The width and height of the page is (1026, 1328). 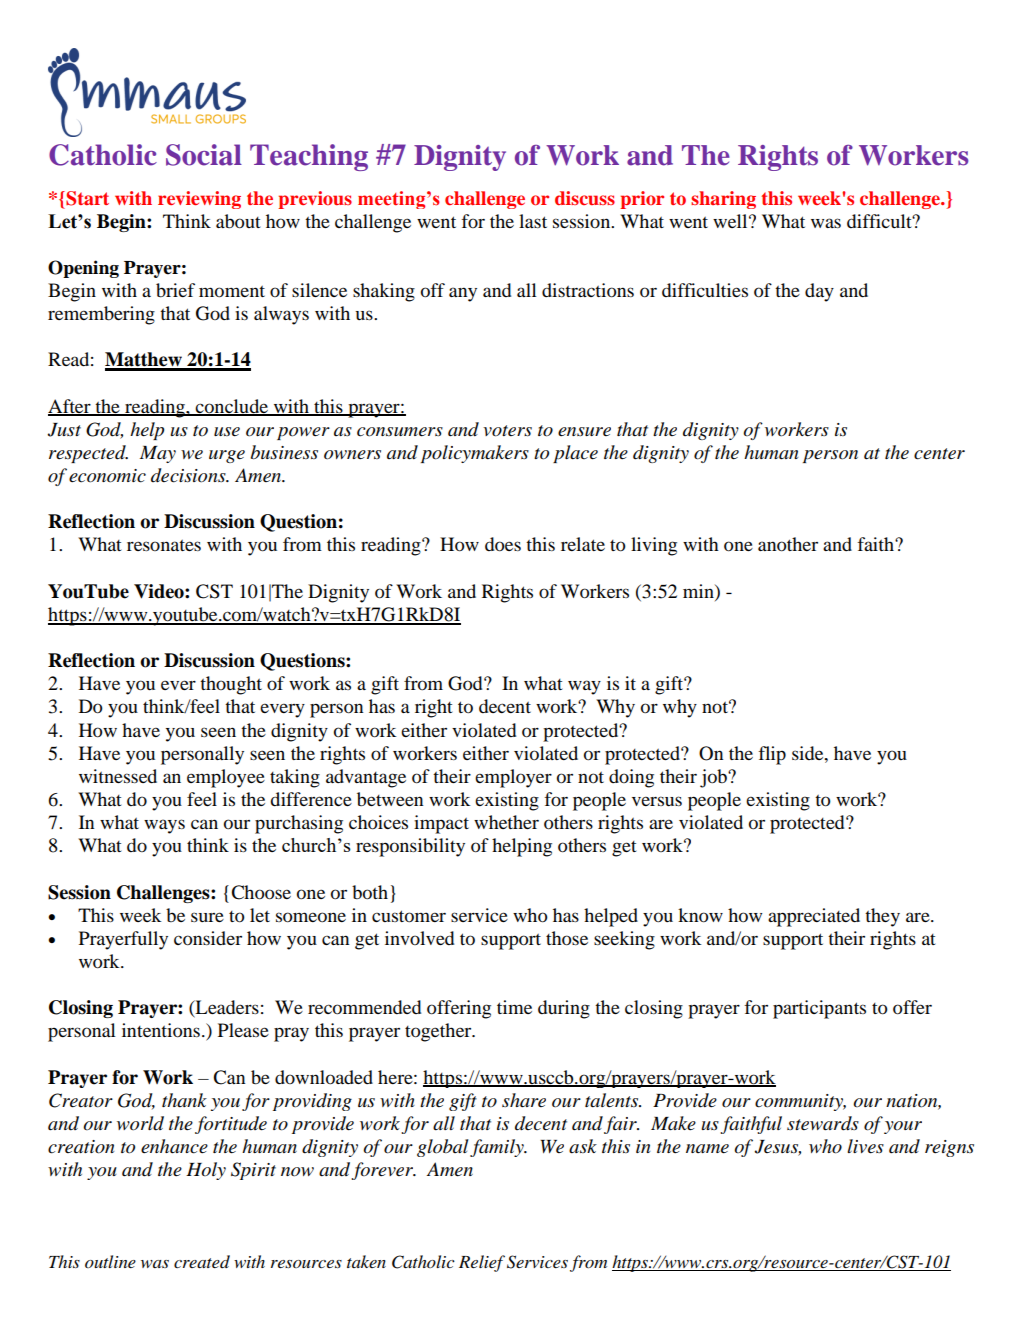 What do you see at coordinates (482, 1263) in the page?
I see `Relief` at bounding box center [482, 1263].
